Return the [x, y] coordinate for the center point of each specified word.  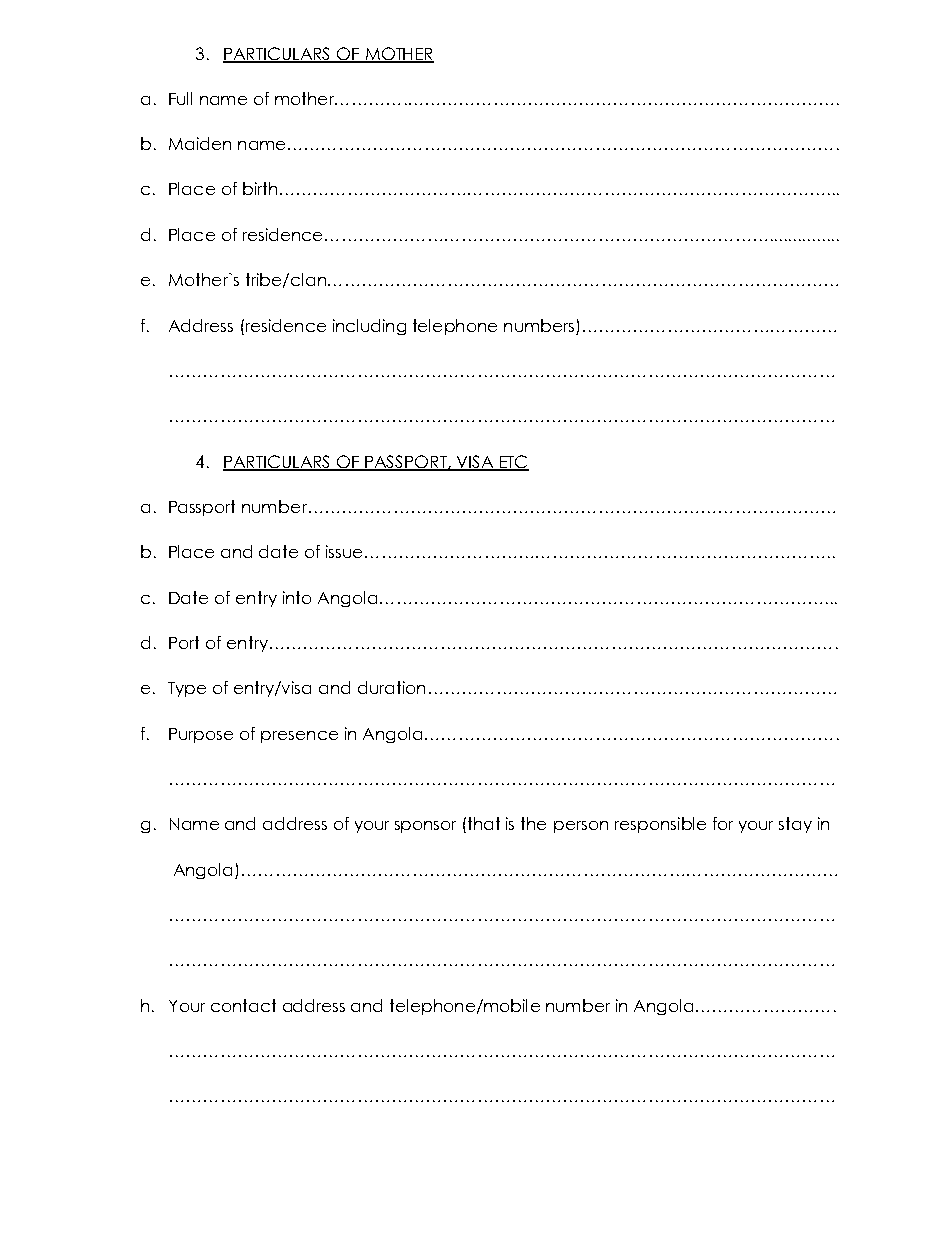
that [484, 823]
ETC [513, 462]
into [297, 597]
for [723, 823]
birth [260, 188]
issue [344, 551]
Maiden [200, 143]
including [369, 327]
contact [243, 1005]
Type [187, 689]
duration [391, 687]
